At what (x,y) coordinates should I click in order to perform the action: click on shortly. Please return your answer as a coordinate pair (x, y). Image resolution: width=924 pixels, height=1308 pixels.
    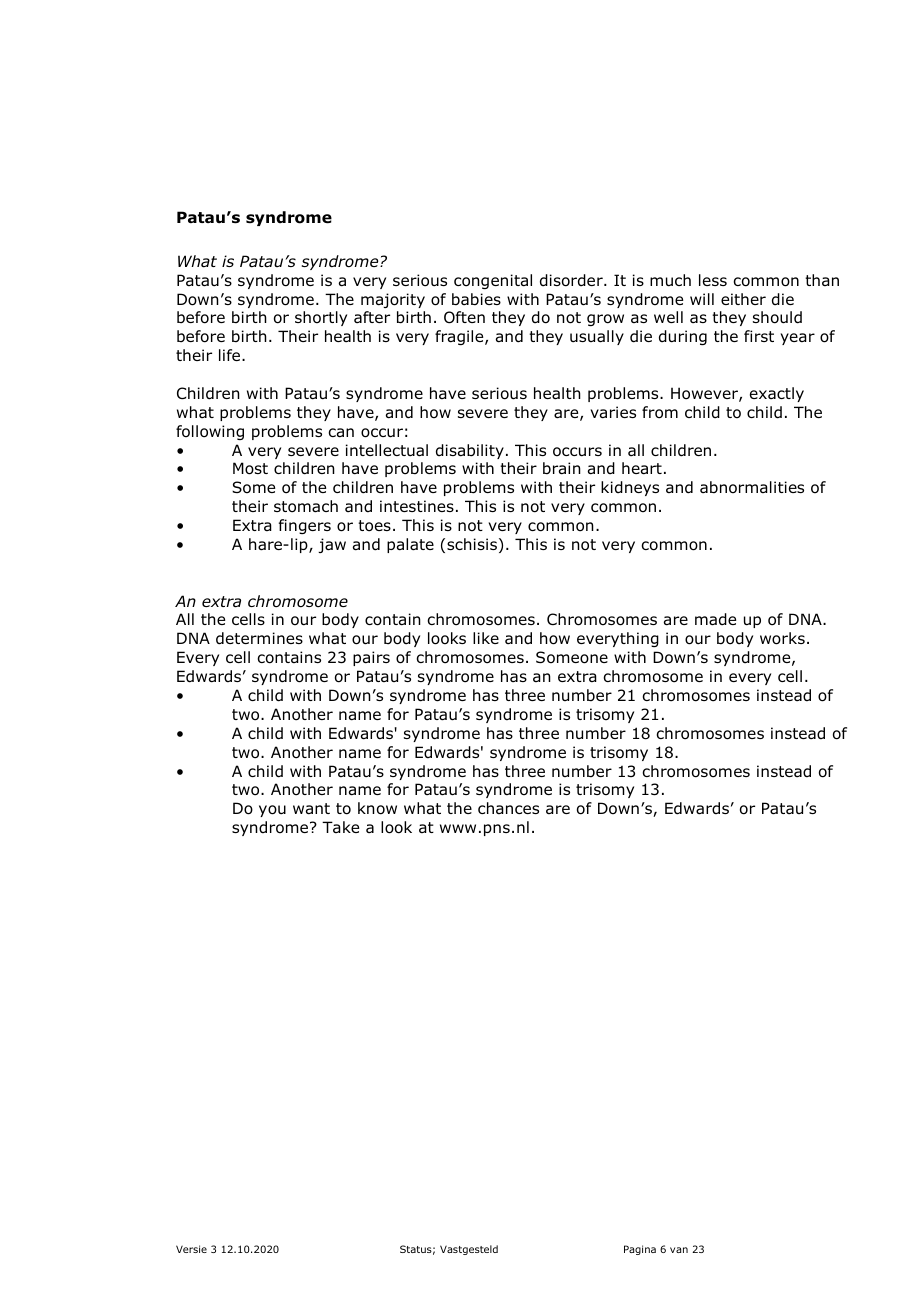
    Looking at the image, I should click on (321, 318).
